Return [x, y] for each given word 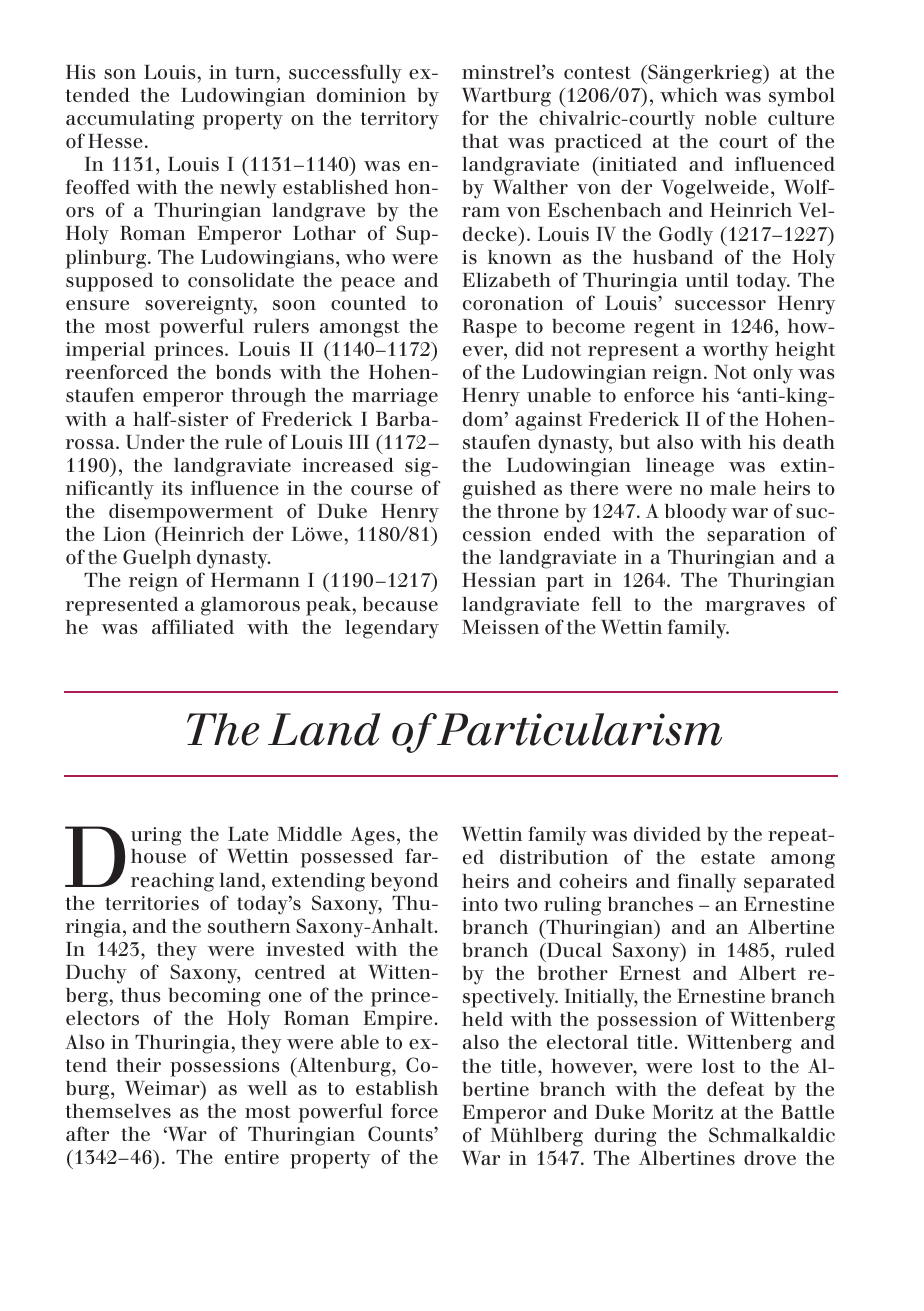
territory [400, 120]
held [482, 1019]
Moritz [682, 1112]
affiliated [193, 626]
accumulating [130, 120]
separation [756, 536]
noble [731, 118]
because [400, 604]
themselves [118, 1111]
